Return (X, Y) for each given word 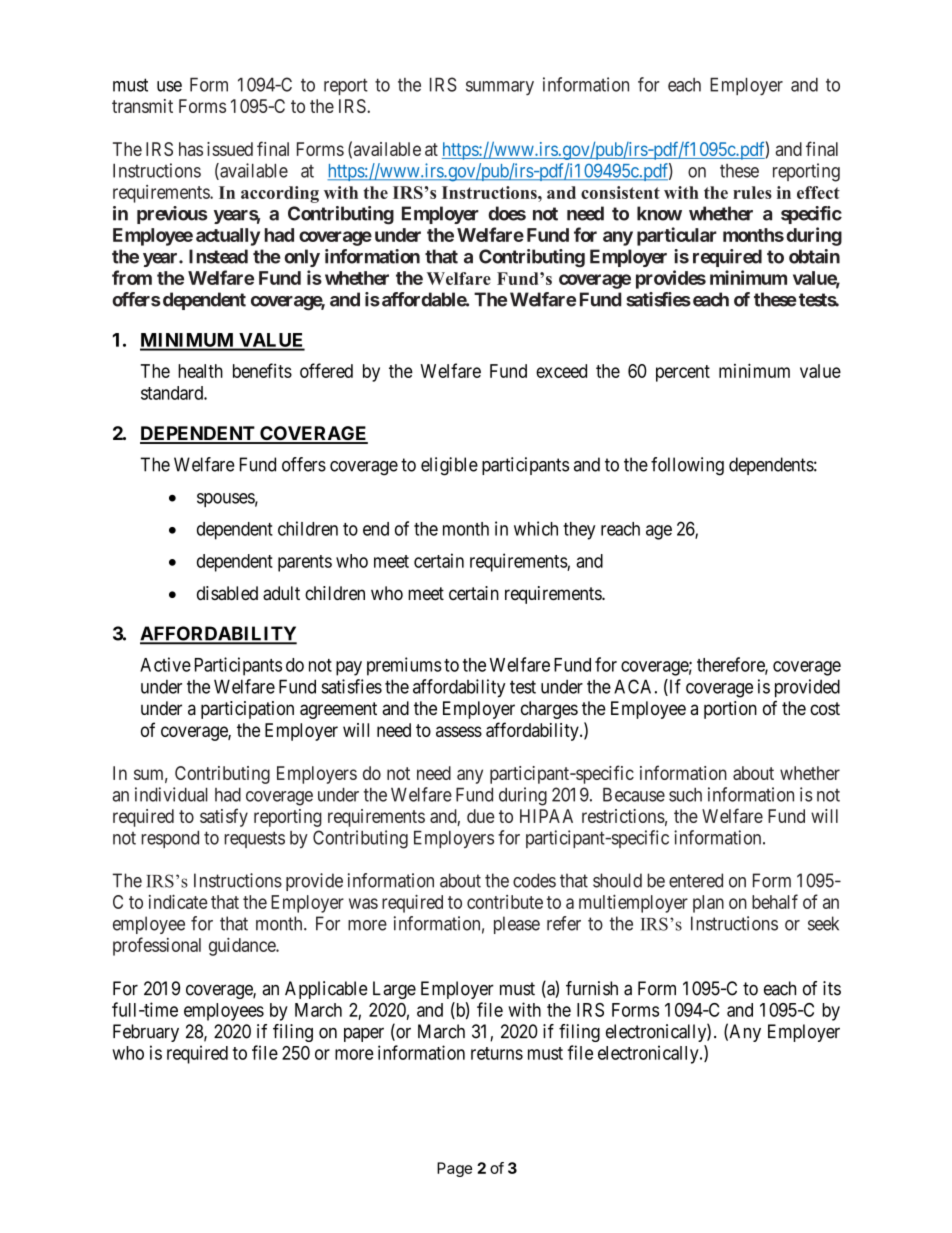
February (146, 1033)
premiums (404, 666)
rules (752, 192)
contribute (505, 902)
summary (500, 88)
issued (230, 149)
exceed (561, 371)
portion (730, 710)
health (200, 371)
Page (454, 1169)
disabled (227, 593)
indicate (178, 901)
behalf (775, 901)
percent (683, 373)
